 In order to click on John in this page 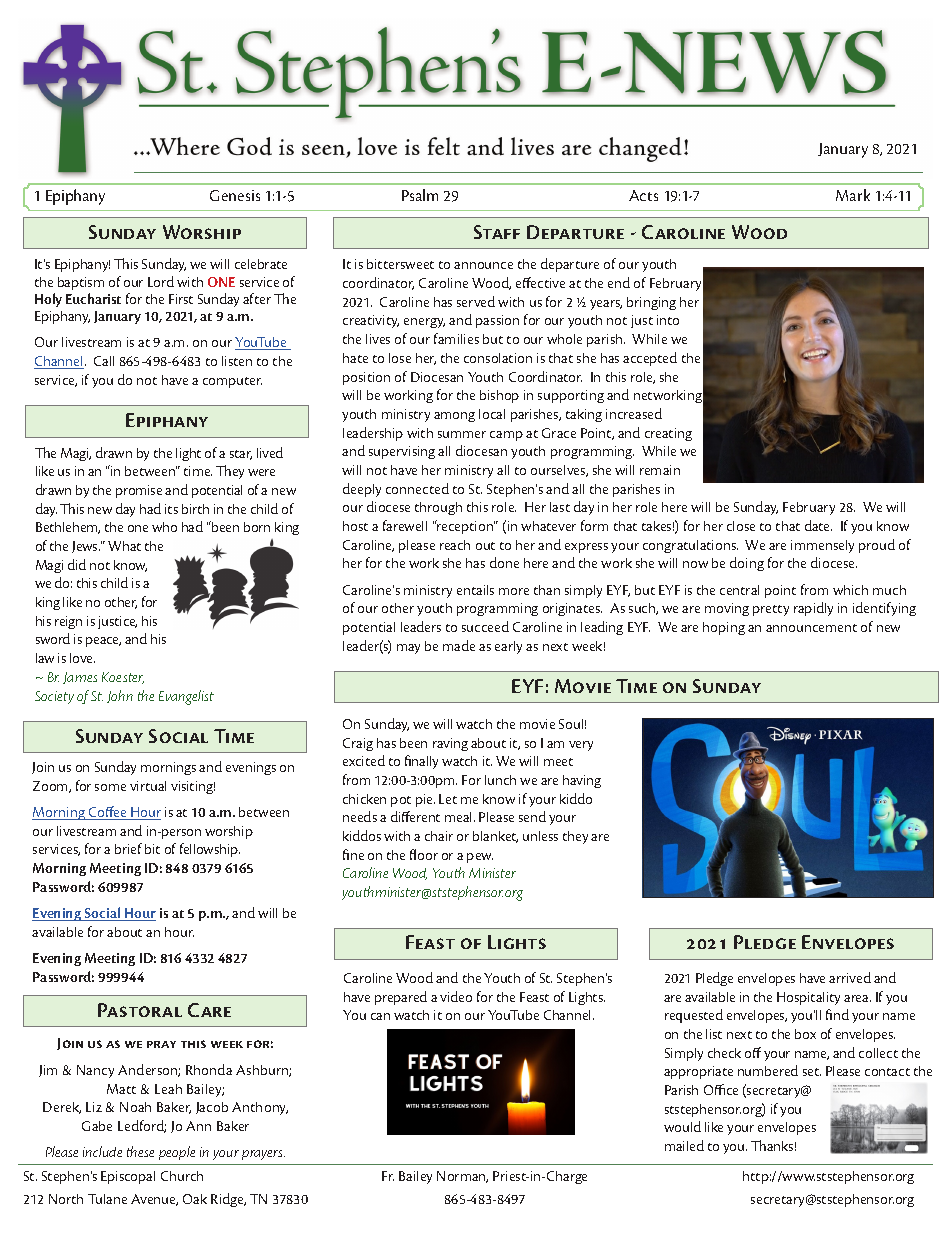, I will do `click(120, 696)`.
